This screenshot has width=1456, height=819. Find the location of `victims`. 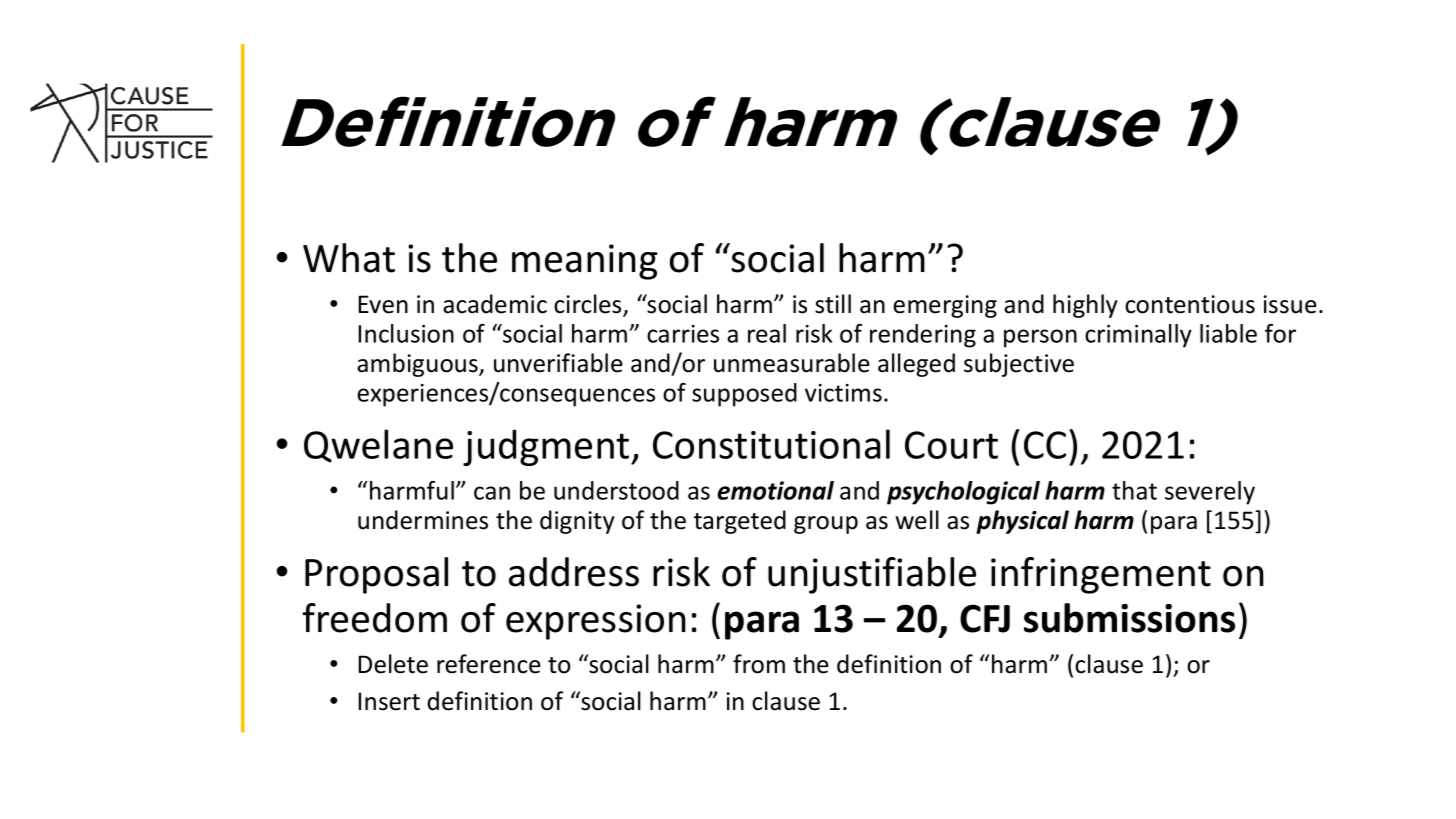

victims is located at coordinates (843, 393).
